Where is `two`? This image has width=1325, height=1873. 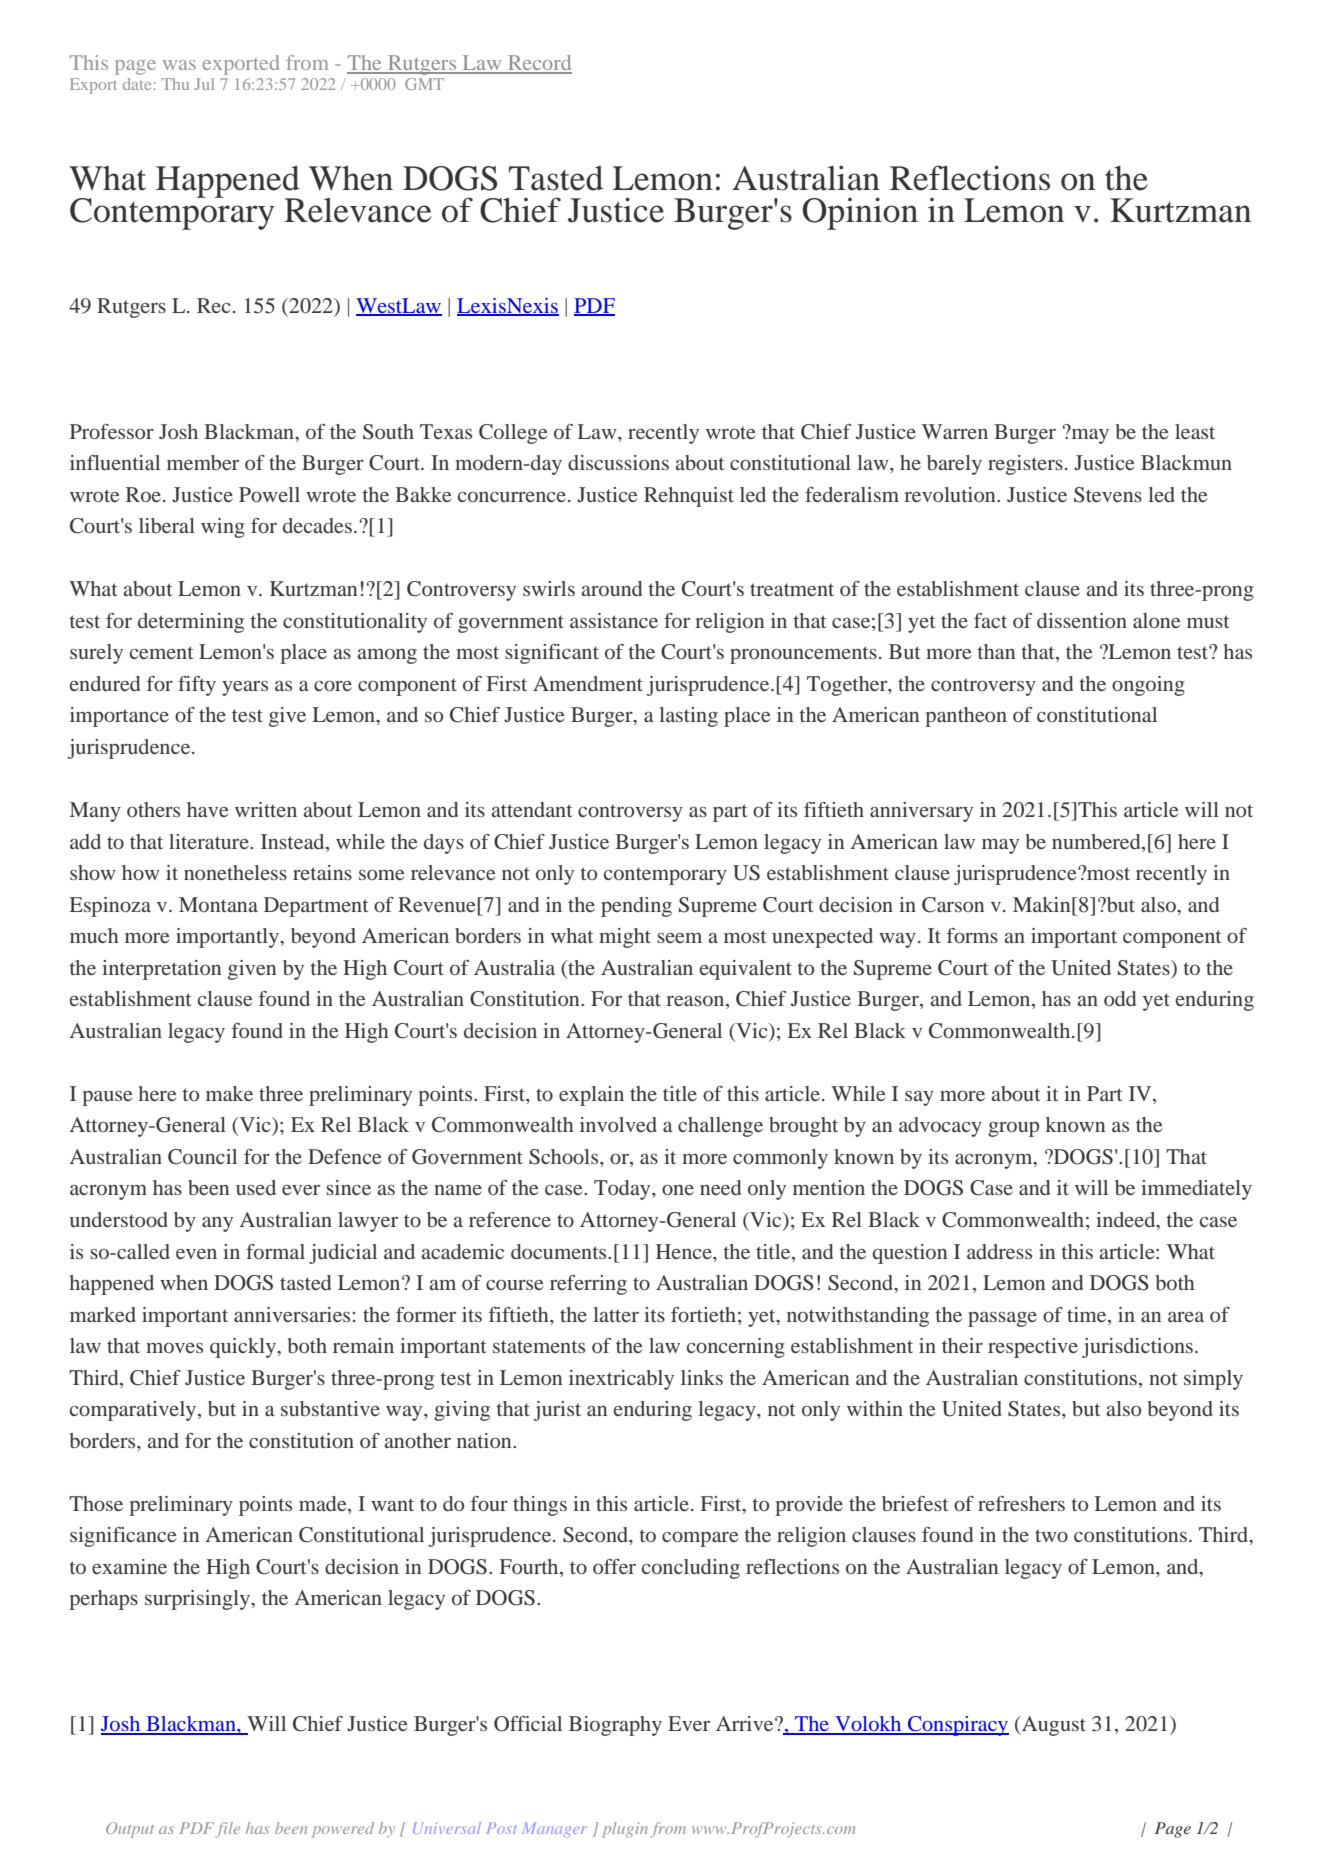
two is located at coordinates (1051, 1535).
